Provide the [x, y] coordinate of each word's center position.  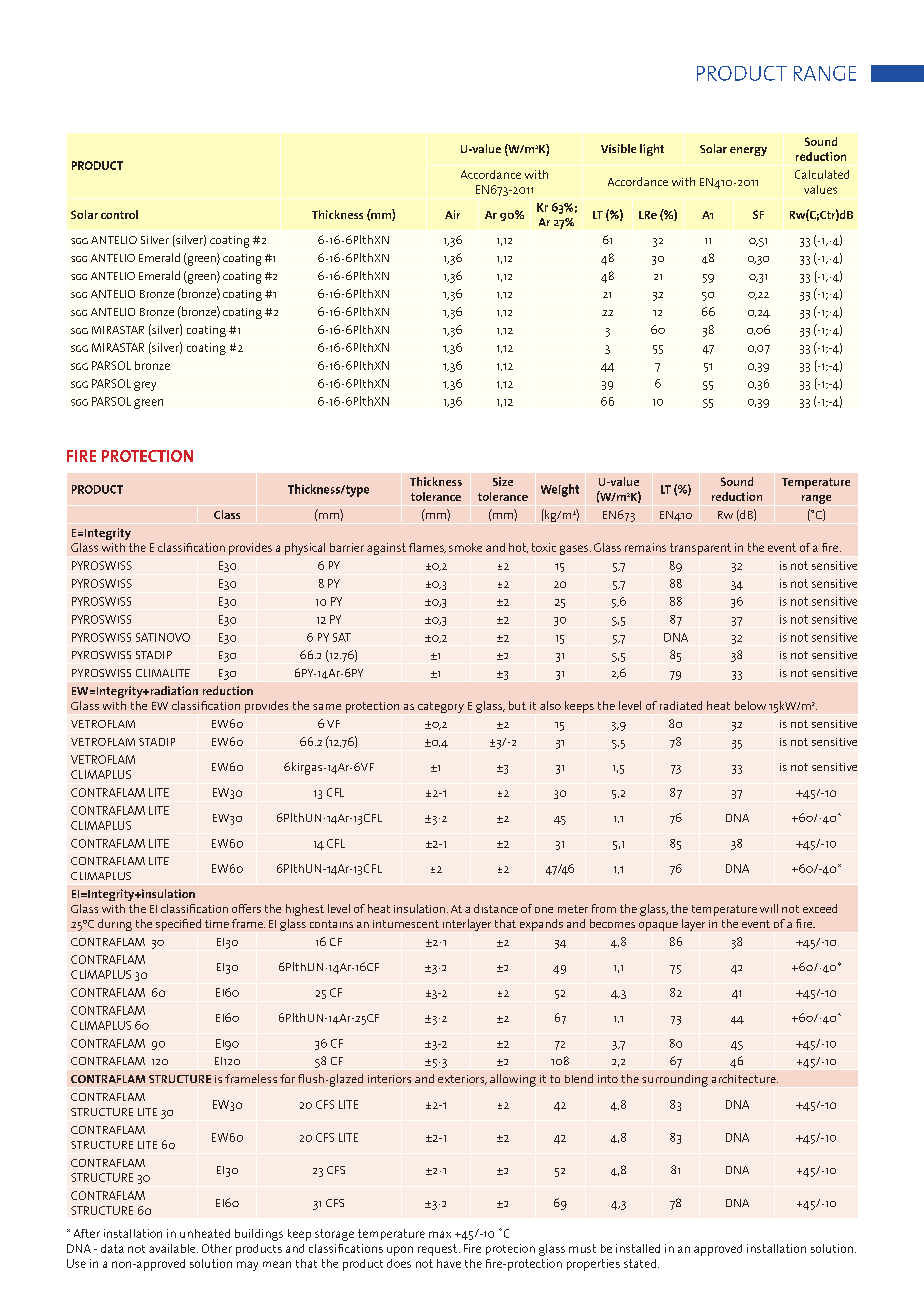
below [750, 705]
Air [452, 214]
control [119, 214]
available [173, 1248]
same [327, 707]
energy [748, 151]
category [441, 707]
